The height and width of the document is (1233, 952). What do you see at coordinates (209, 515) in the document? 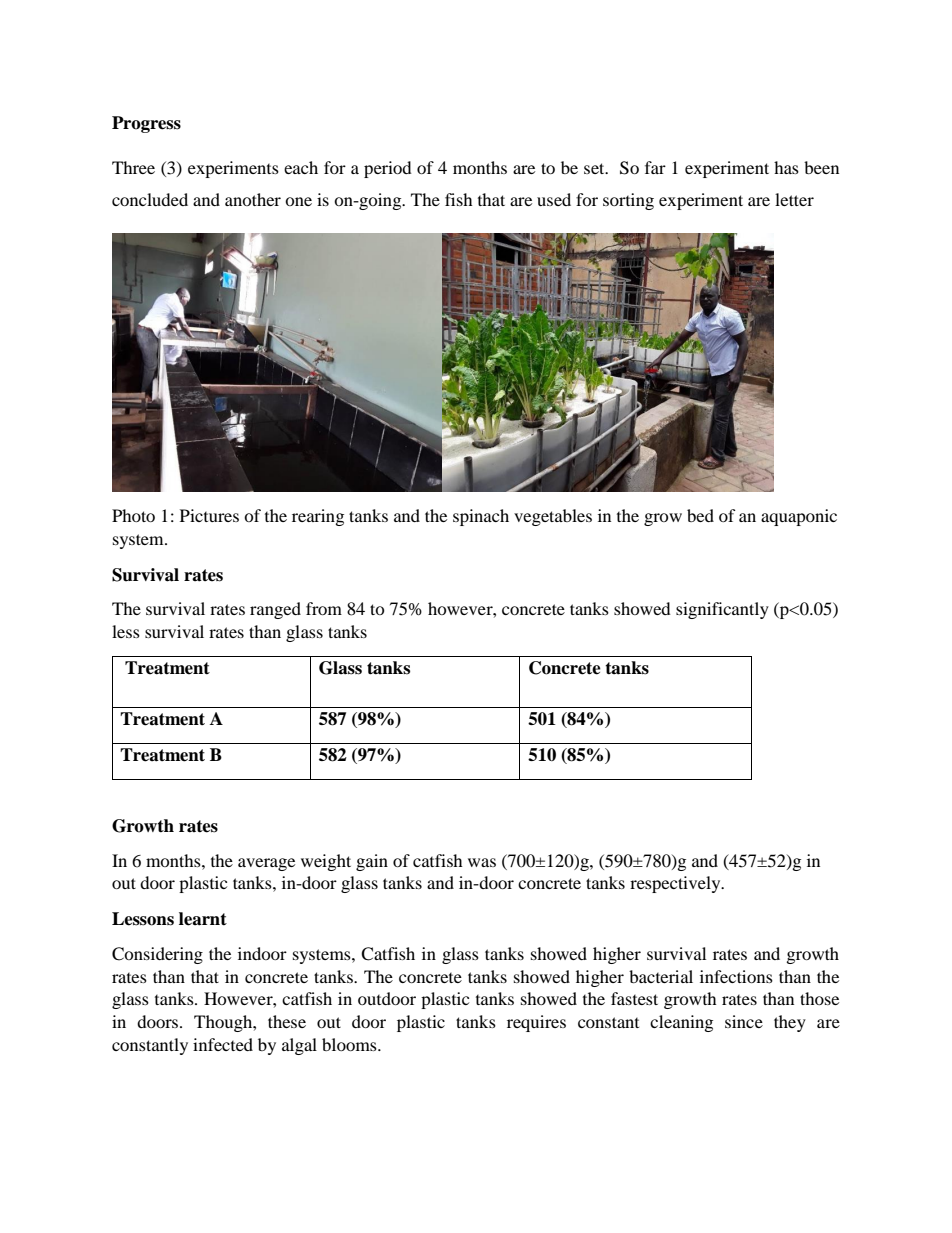
I see `Pictures` at bounding box center [209, 515].
